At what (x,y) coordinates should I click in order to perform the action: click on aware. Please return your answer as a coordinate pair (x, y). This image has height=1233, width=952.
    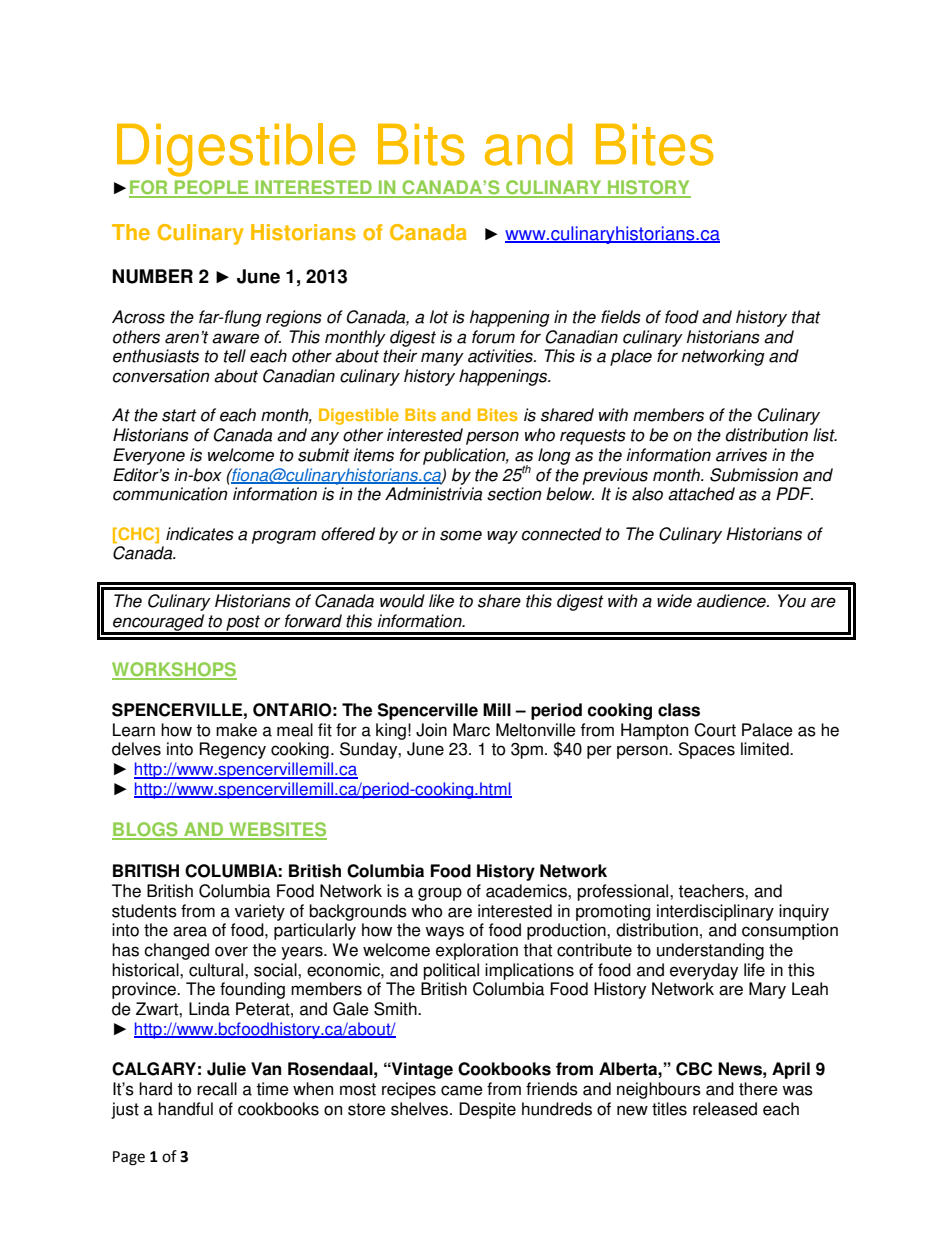
    Looking at the image, I should click on (235, 338).
